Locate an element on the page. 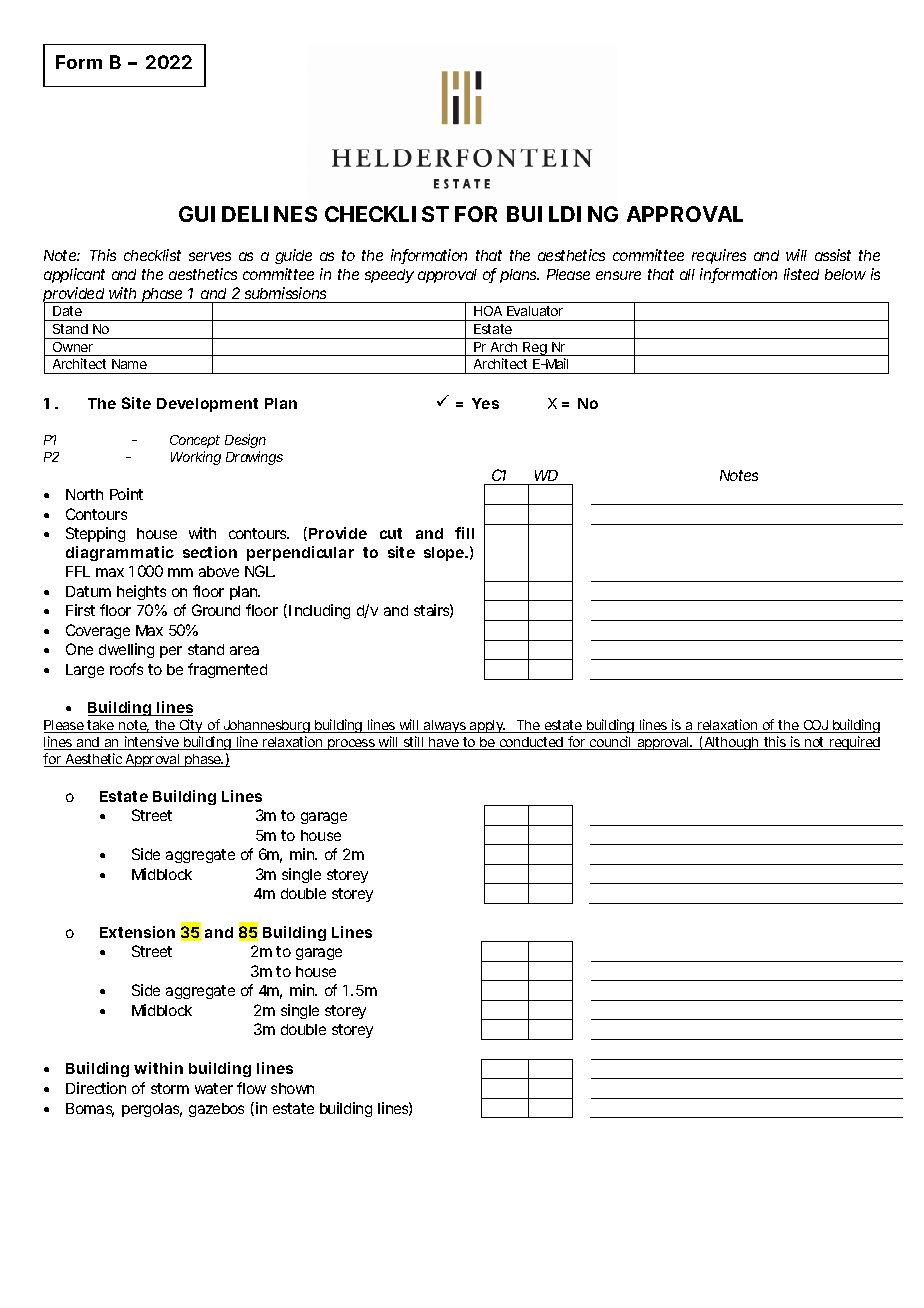 This image has height=1308, width=924. roofs is located at coordinates (126, 669).
